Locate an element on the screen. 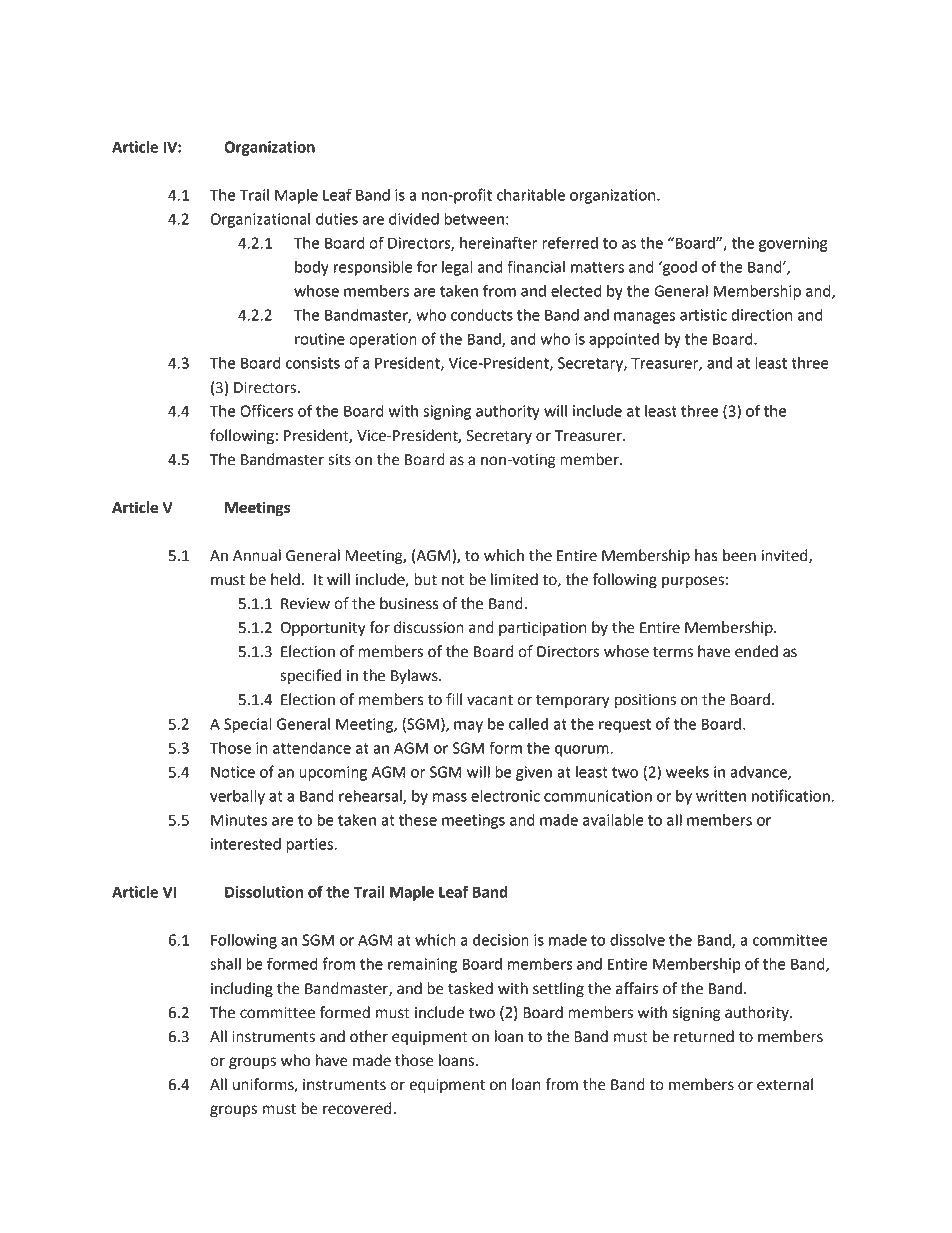 The width and height of the screenshot is (952, 1233). ended is located at coordinates (756, 651).
